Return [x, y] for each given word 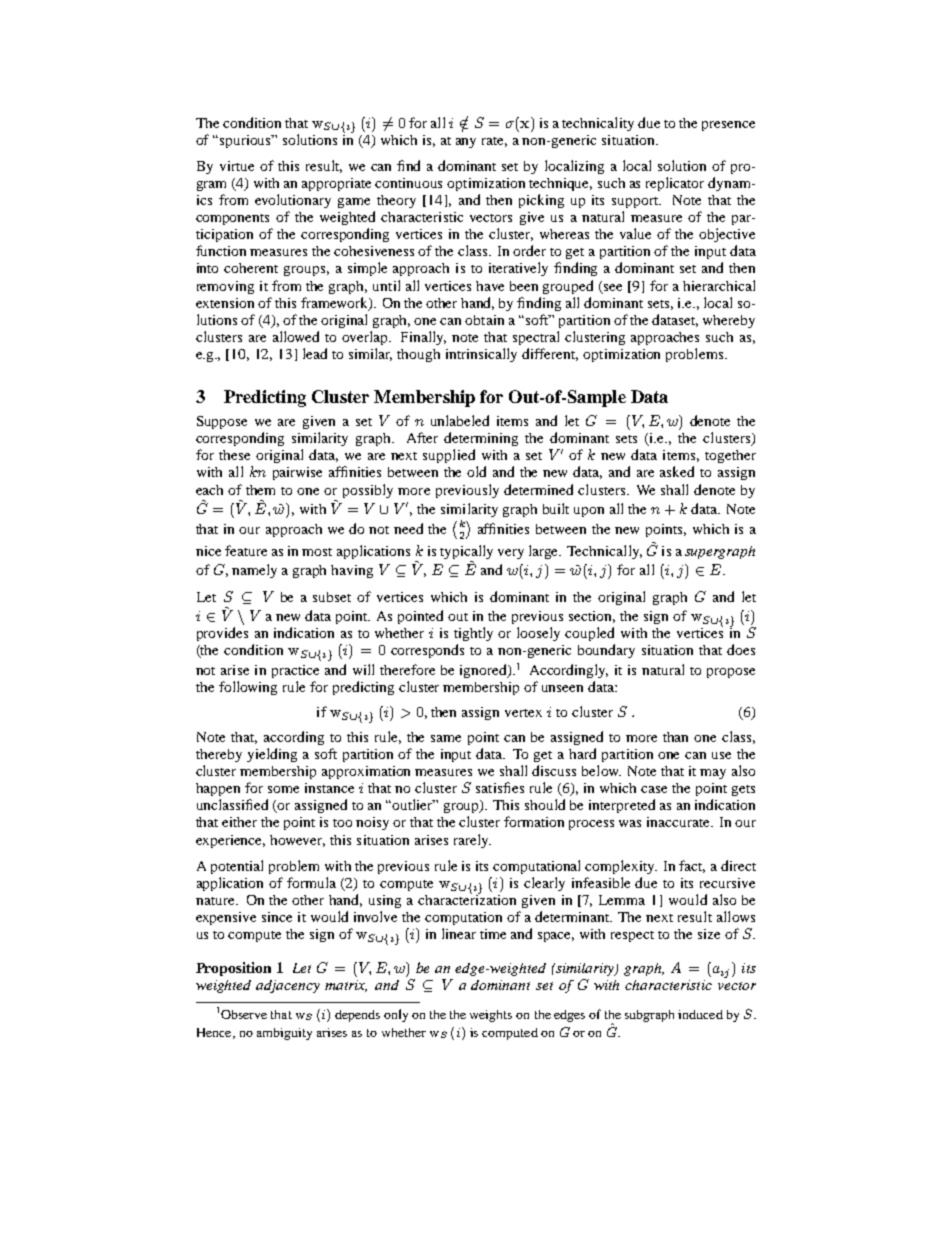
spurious [247, 141]
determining [481, 439]
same [446, 738]
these [234, 455]
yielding [272, 755]
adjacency [288, 986]
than [675, 737]
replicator [675, 184]
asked [677, 471]
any [466, 143]
